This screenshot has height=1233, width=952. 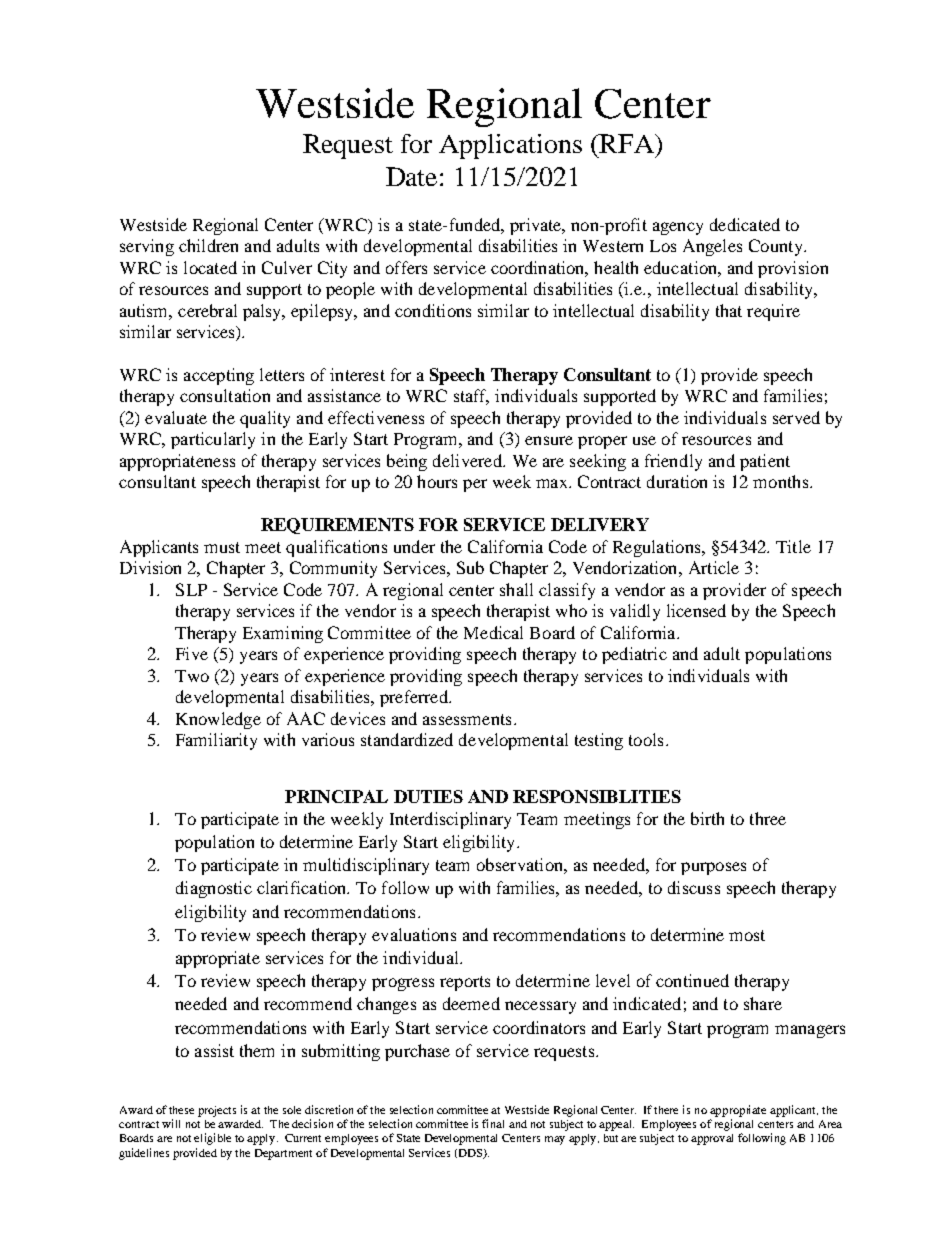 What do you see at coordinates (768, 818) in the screenshot?
I see `three` at bounding box center [768, 818].
